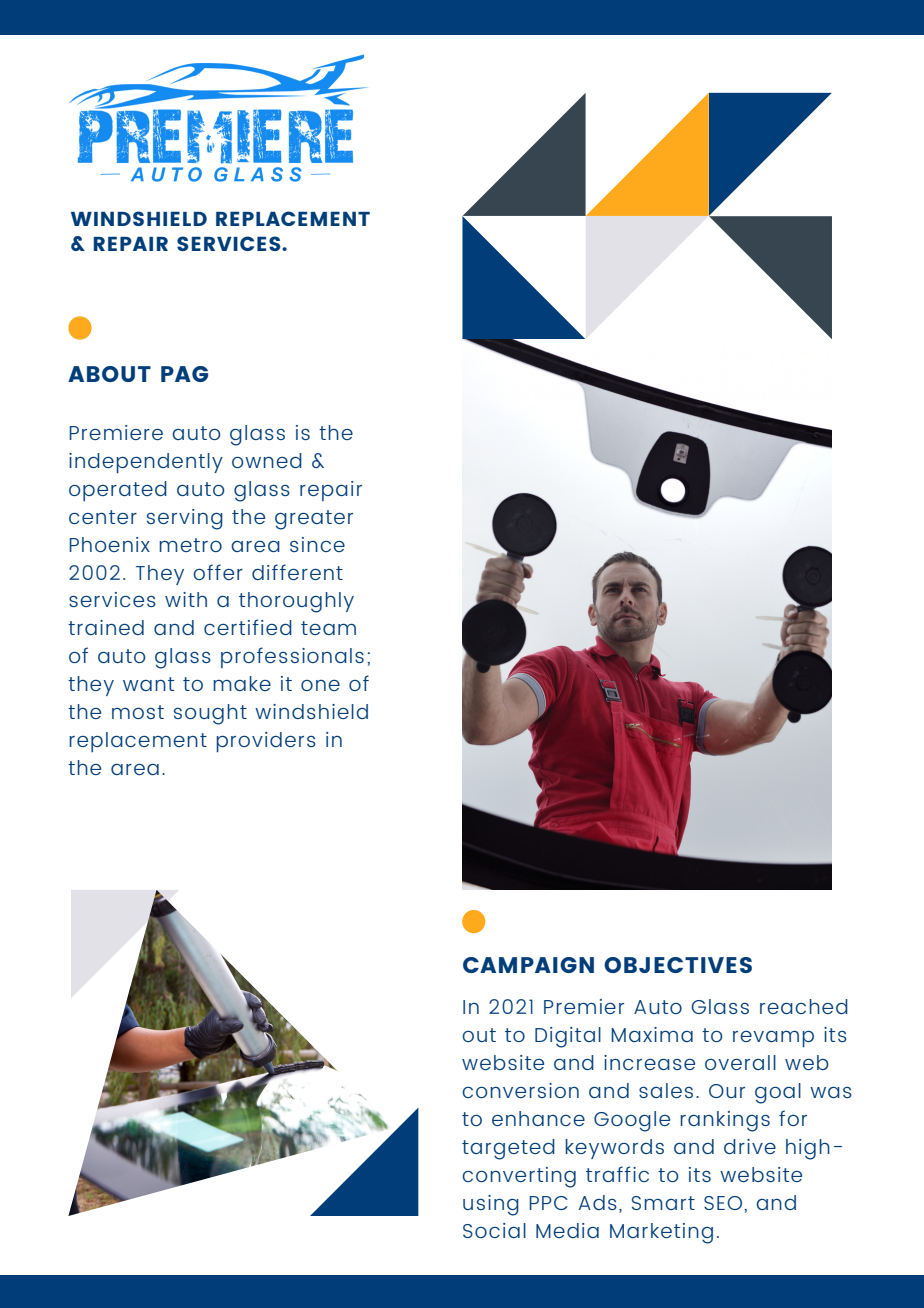 The image size is (924, 1308). I want to click on OBJECTIVES, so click(678, 965).
